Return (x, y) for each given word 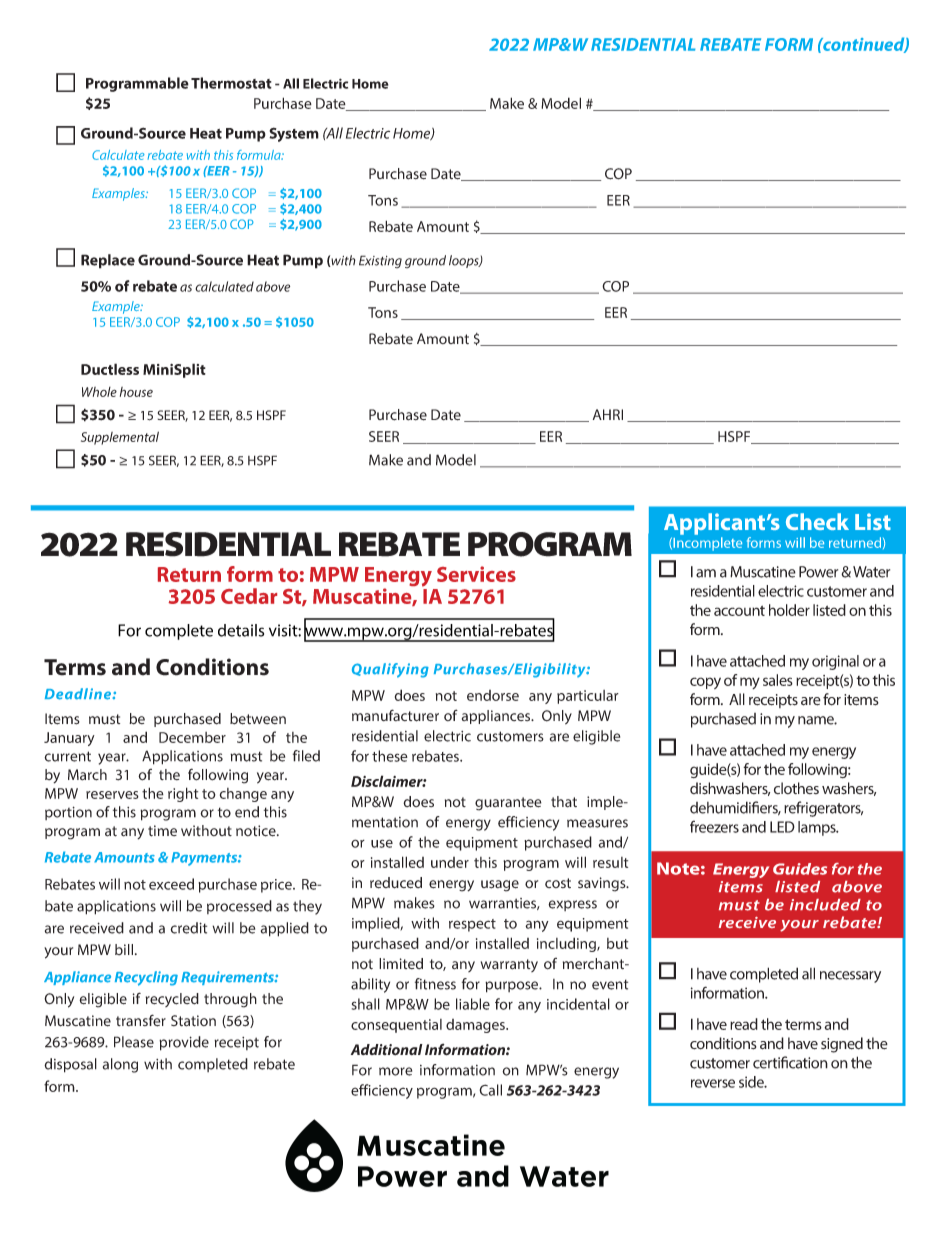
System (294, 134)
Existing (380, 261)
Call (490, 1090)
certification (790, 1062)
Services (476, 574)
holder (789, 610)
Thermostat (231, 83)
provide (184, 1043)
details (241, 630)
